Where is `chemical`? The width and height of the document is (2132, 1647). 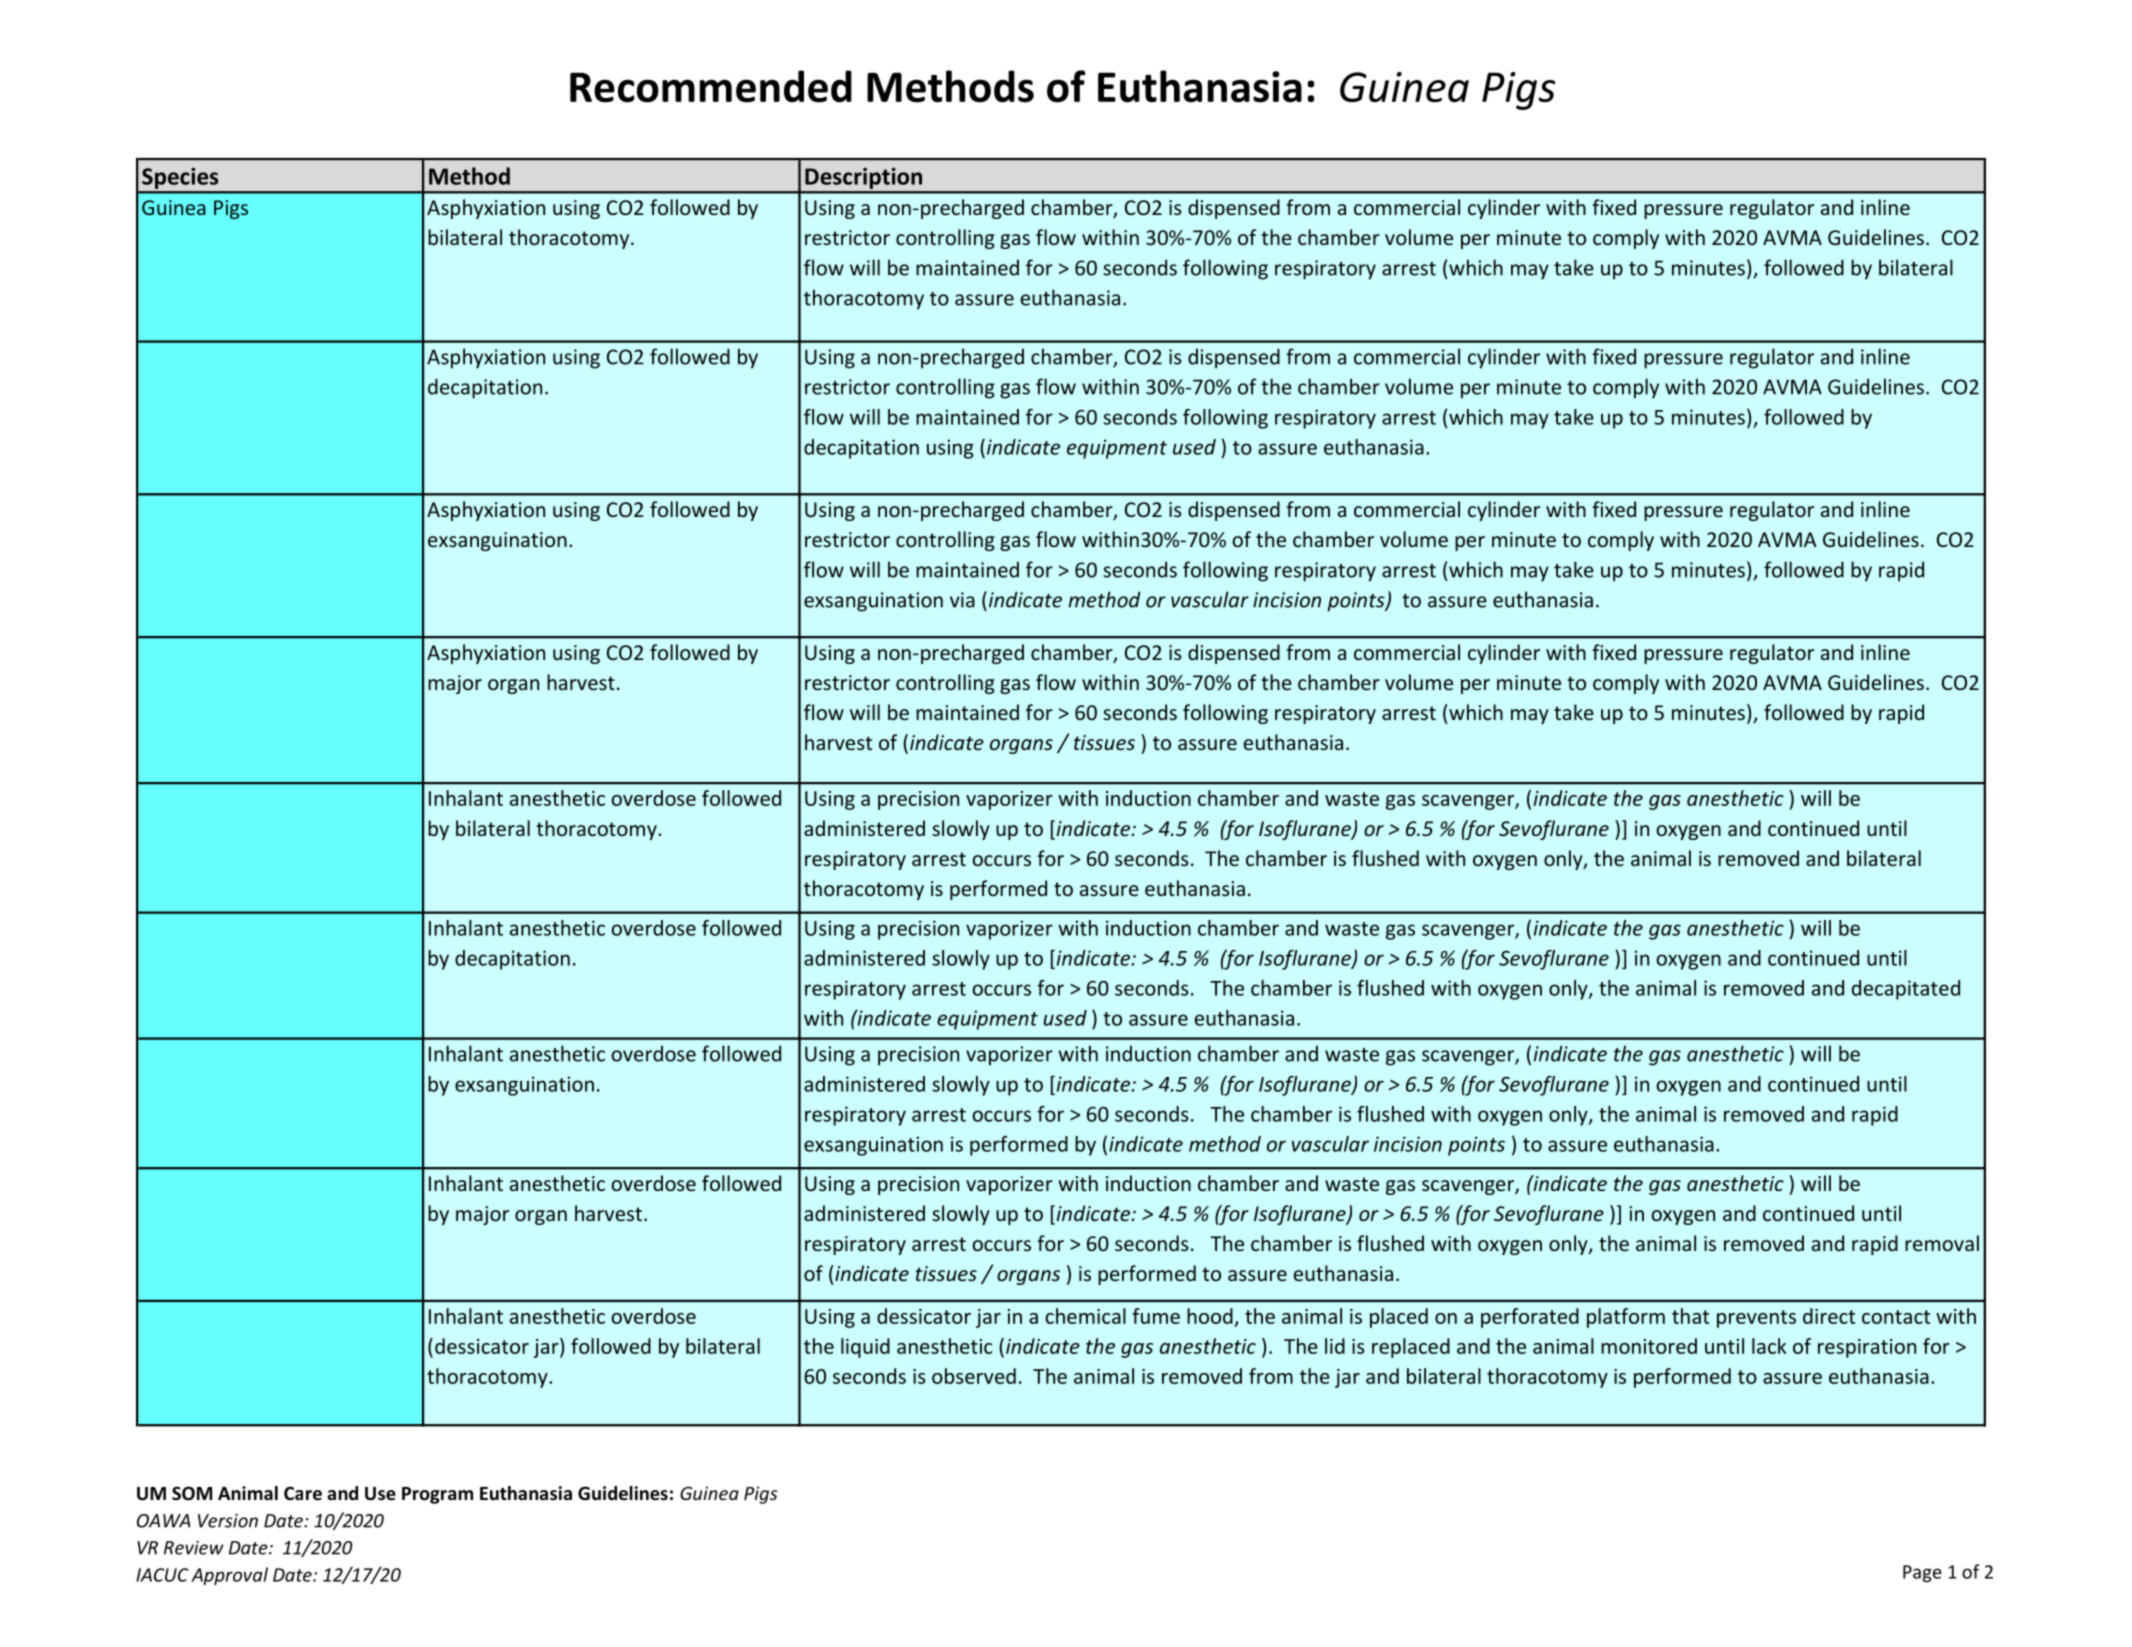 chemical is located at coordinates (1085, 1316).
